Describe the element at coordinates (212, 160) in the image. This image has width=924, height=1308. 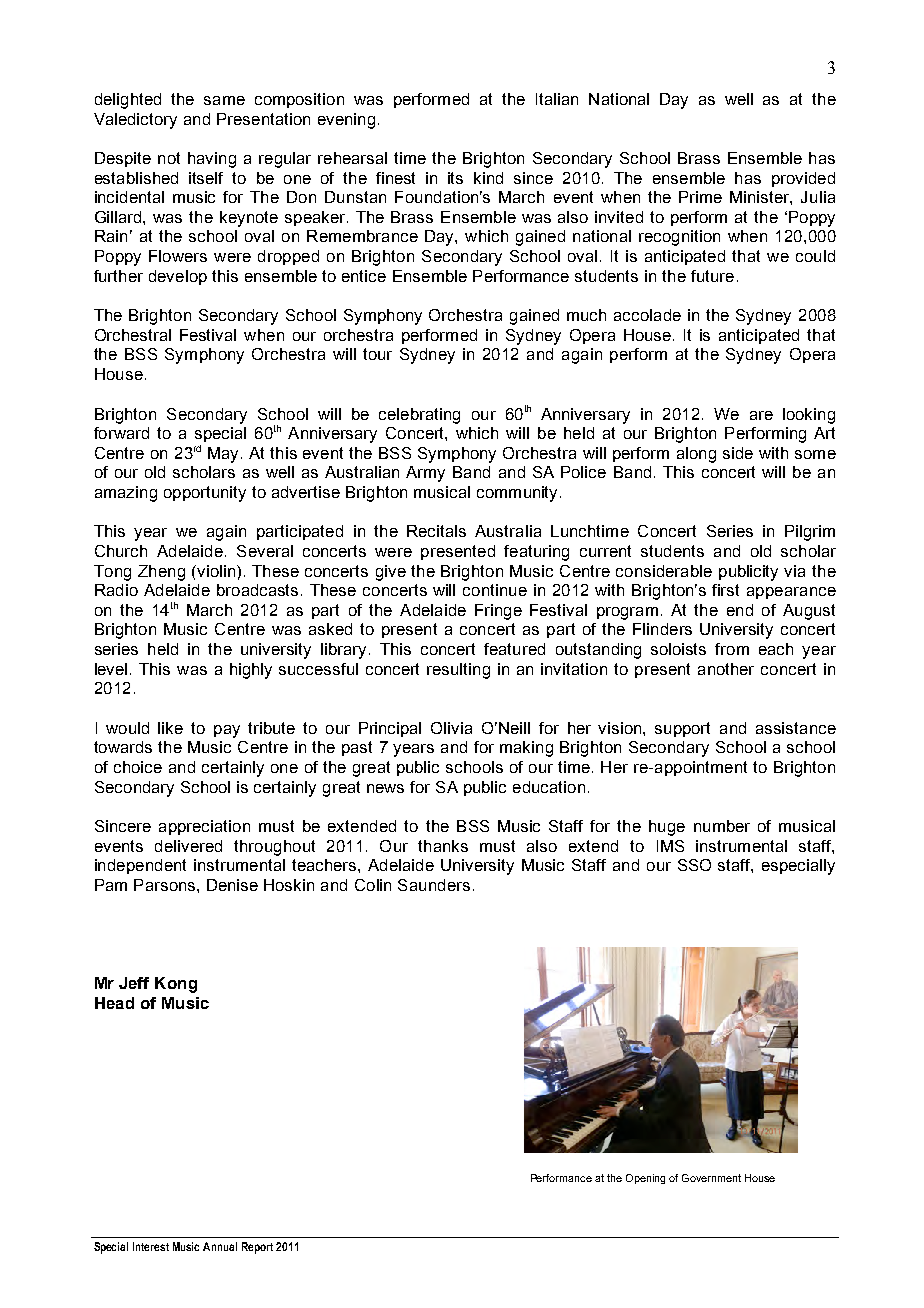
I see `having` at that location.
